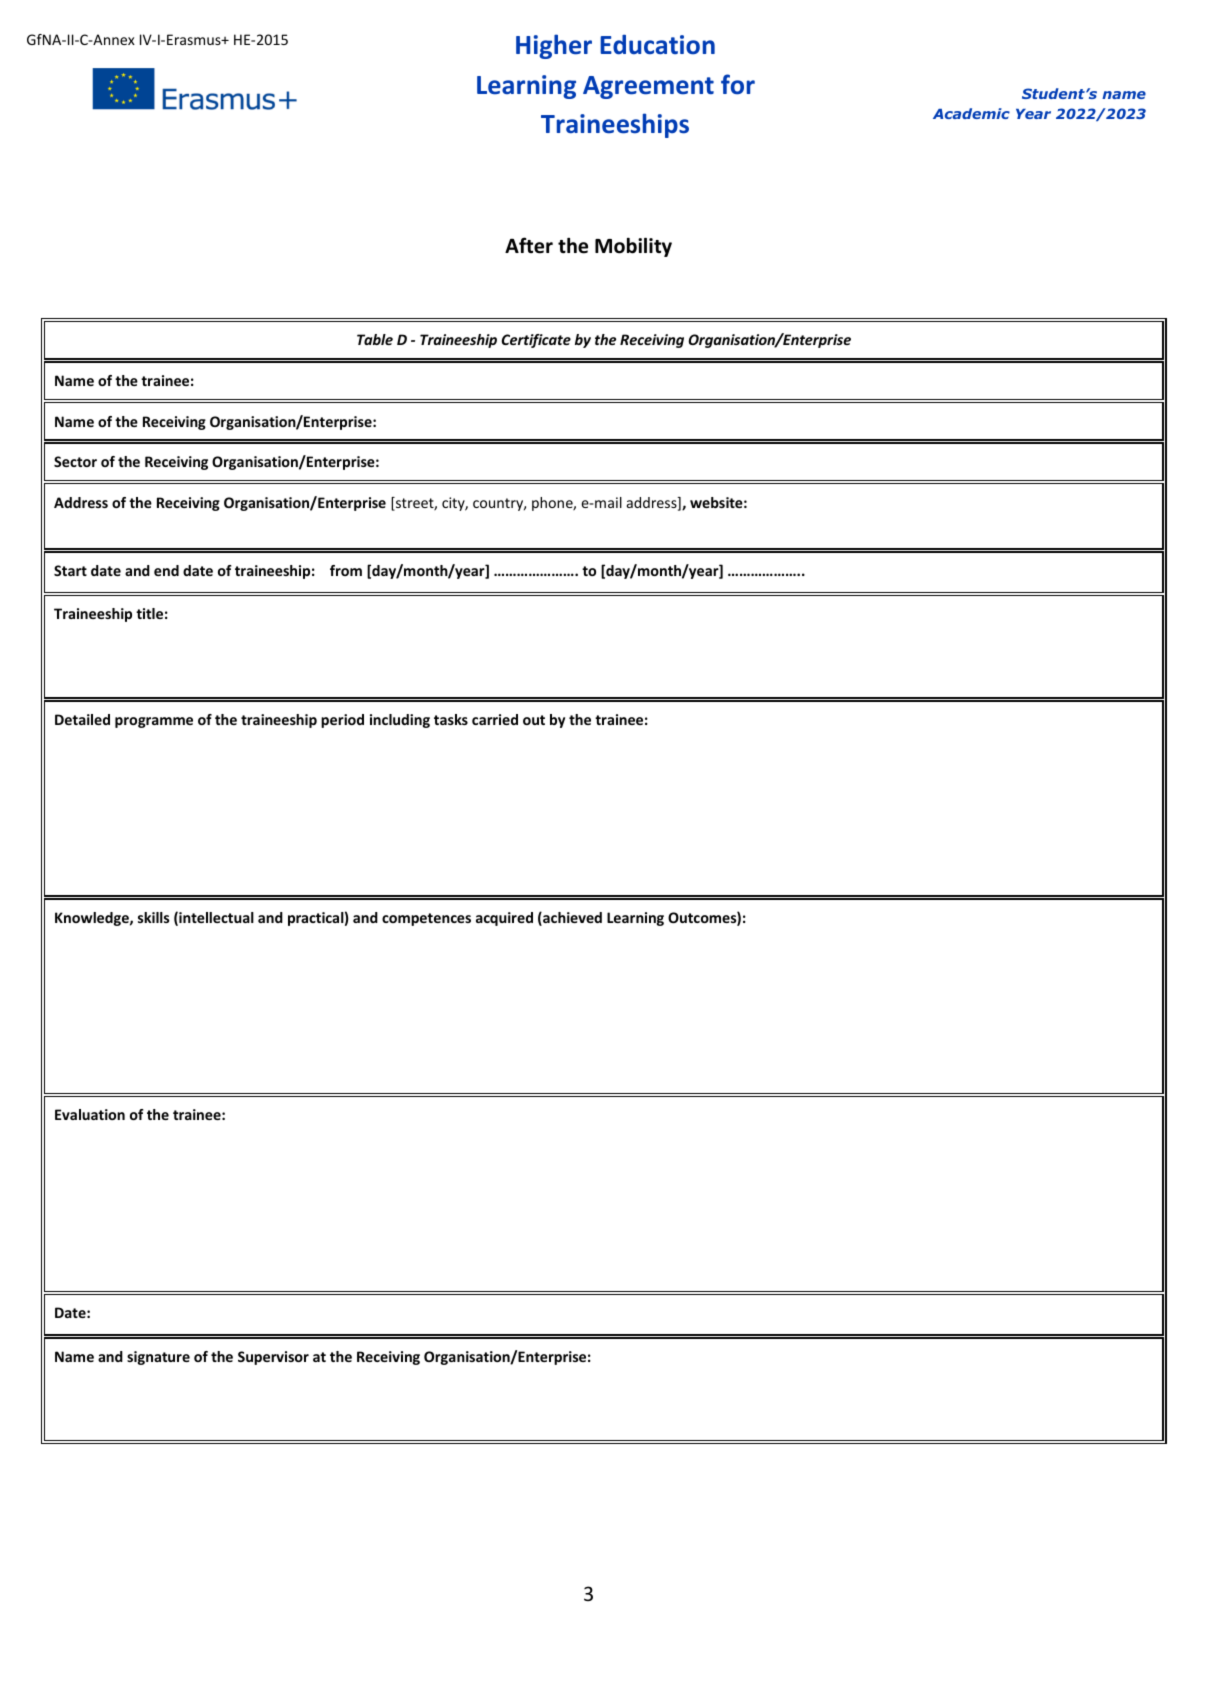 The width and height of the screenshot is (1206, 1706). What do you see at coordinates (451, 719) in the screenshot?
I see `tasks` at bounding box center [451, 719].
